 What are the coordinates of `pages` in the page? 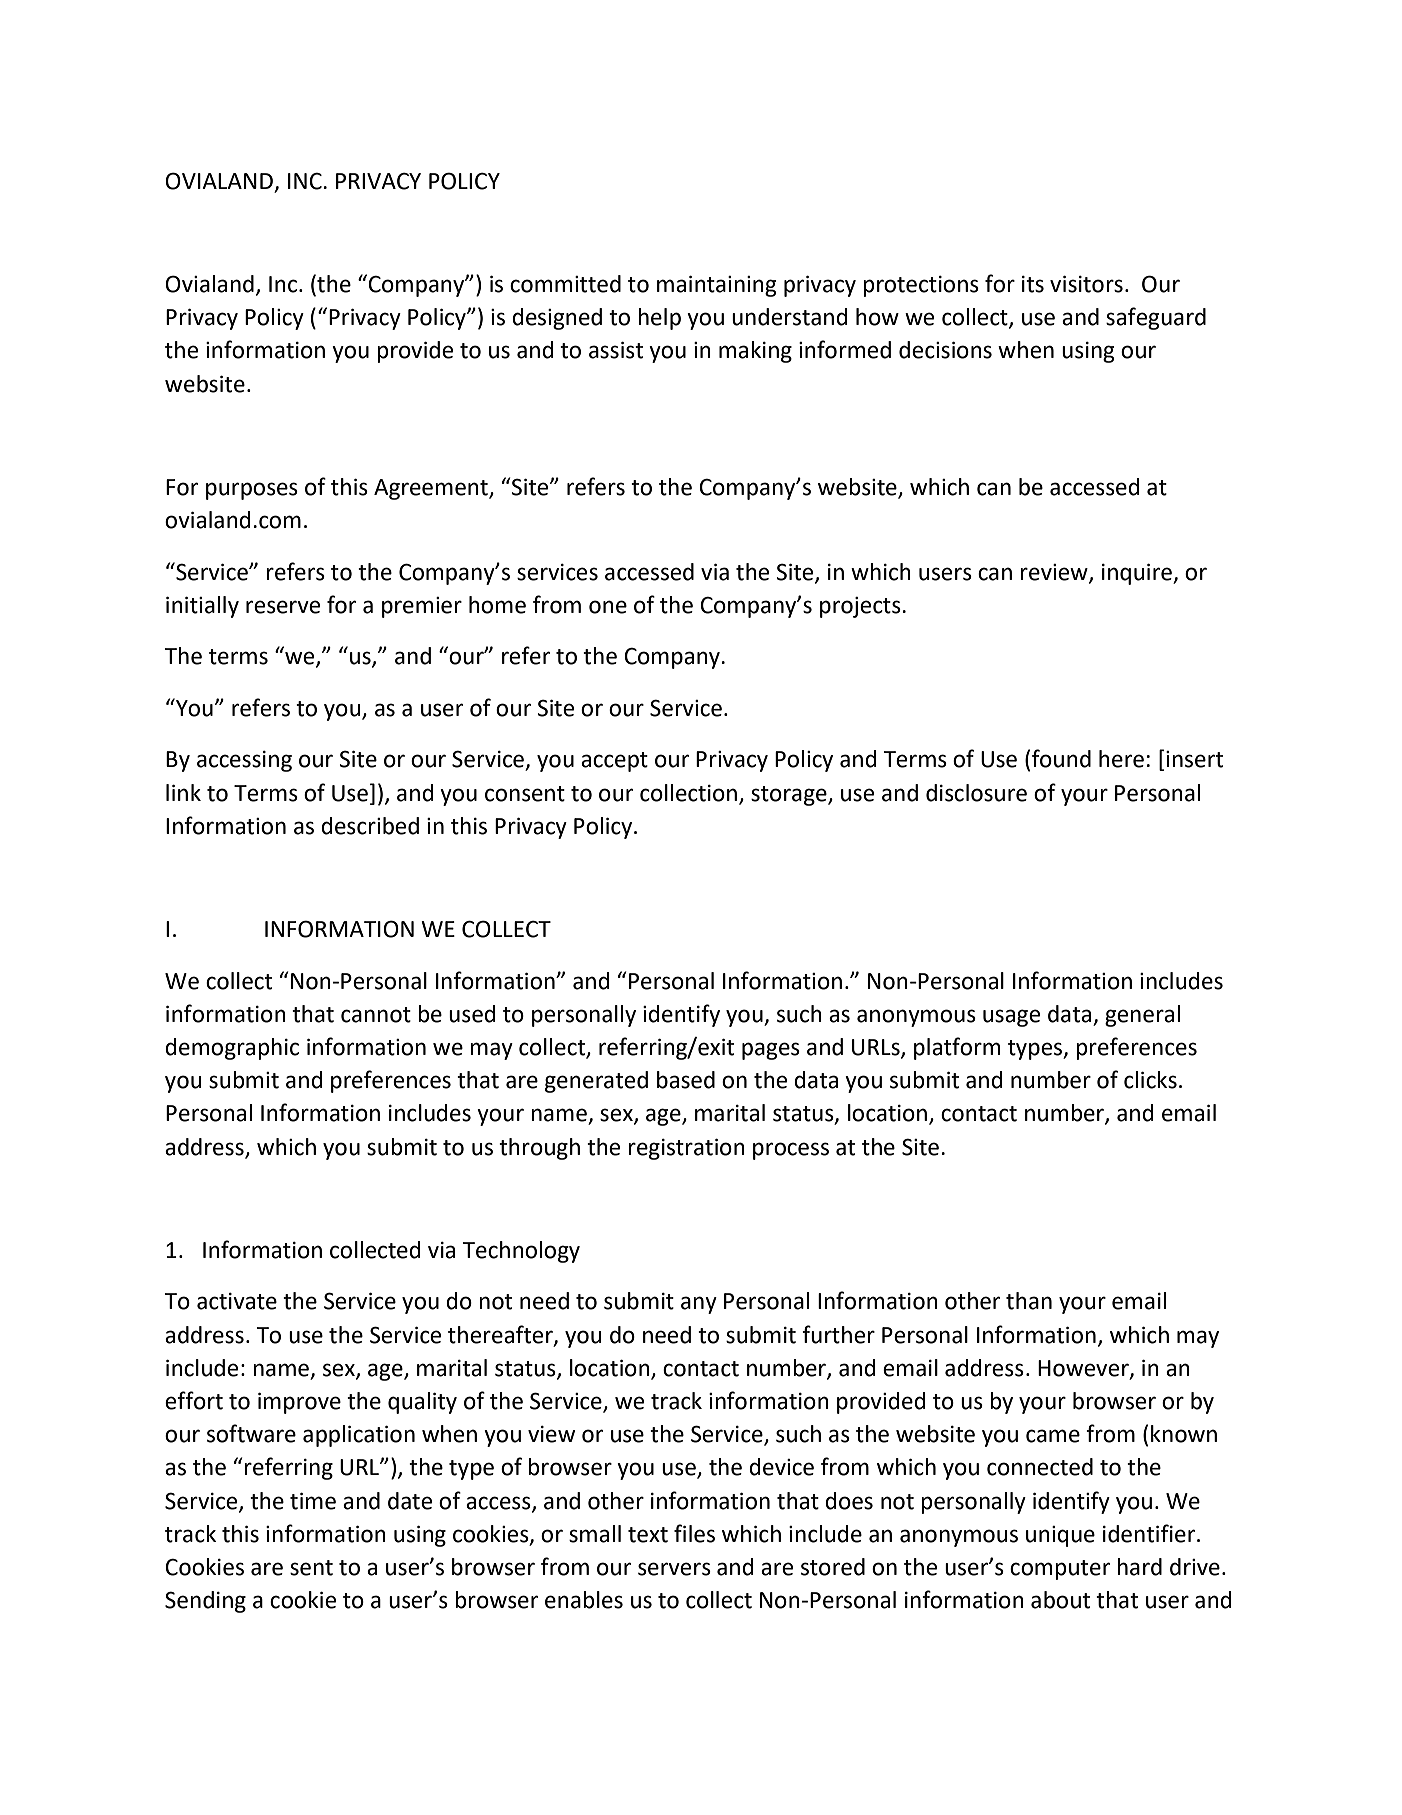 It's located at (771, 1051).
